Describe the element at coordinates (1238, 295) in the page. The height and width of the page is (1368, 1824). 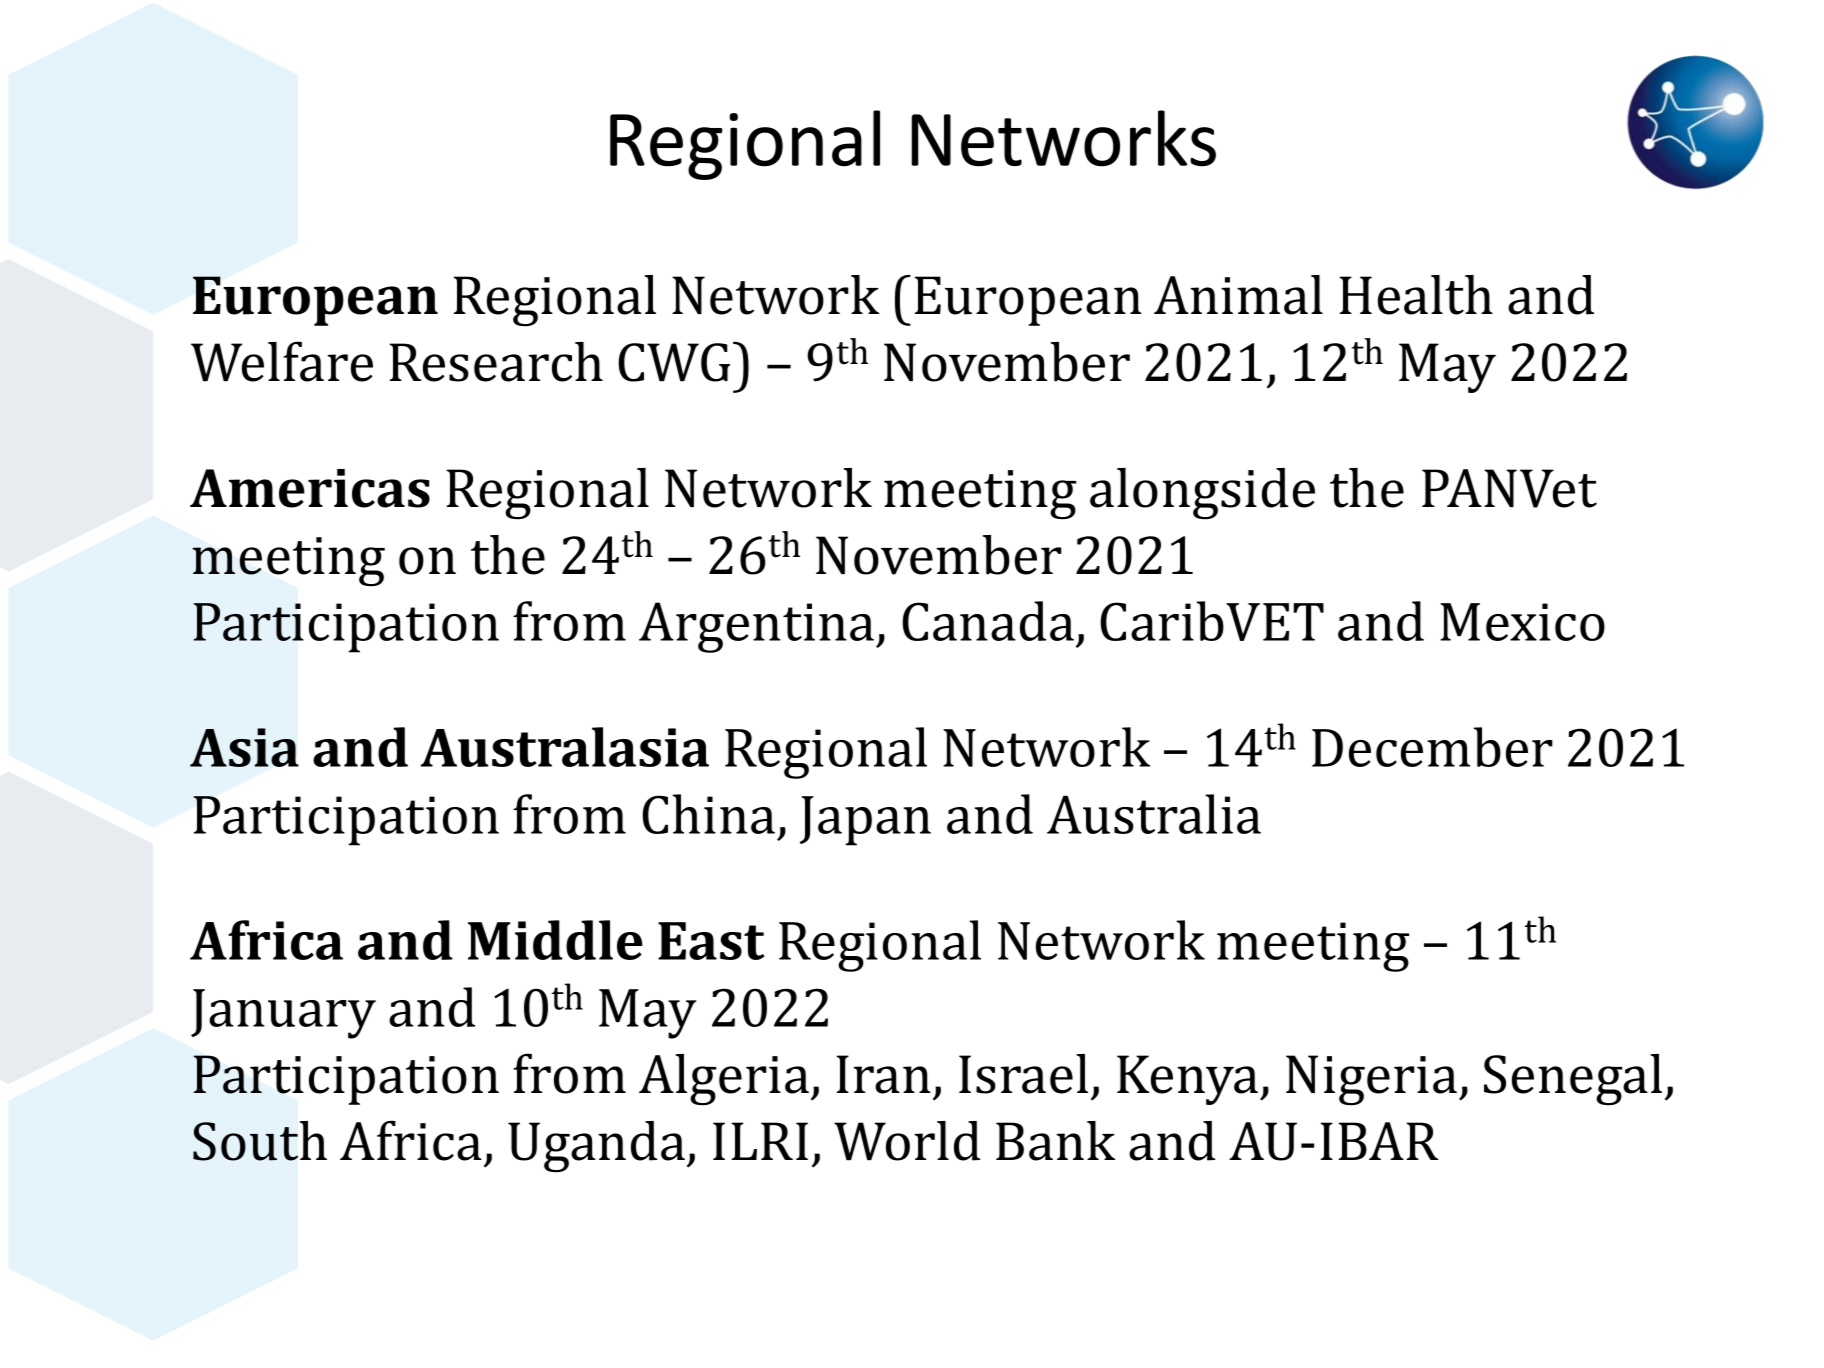
I see `Animal` at that location.
